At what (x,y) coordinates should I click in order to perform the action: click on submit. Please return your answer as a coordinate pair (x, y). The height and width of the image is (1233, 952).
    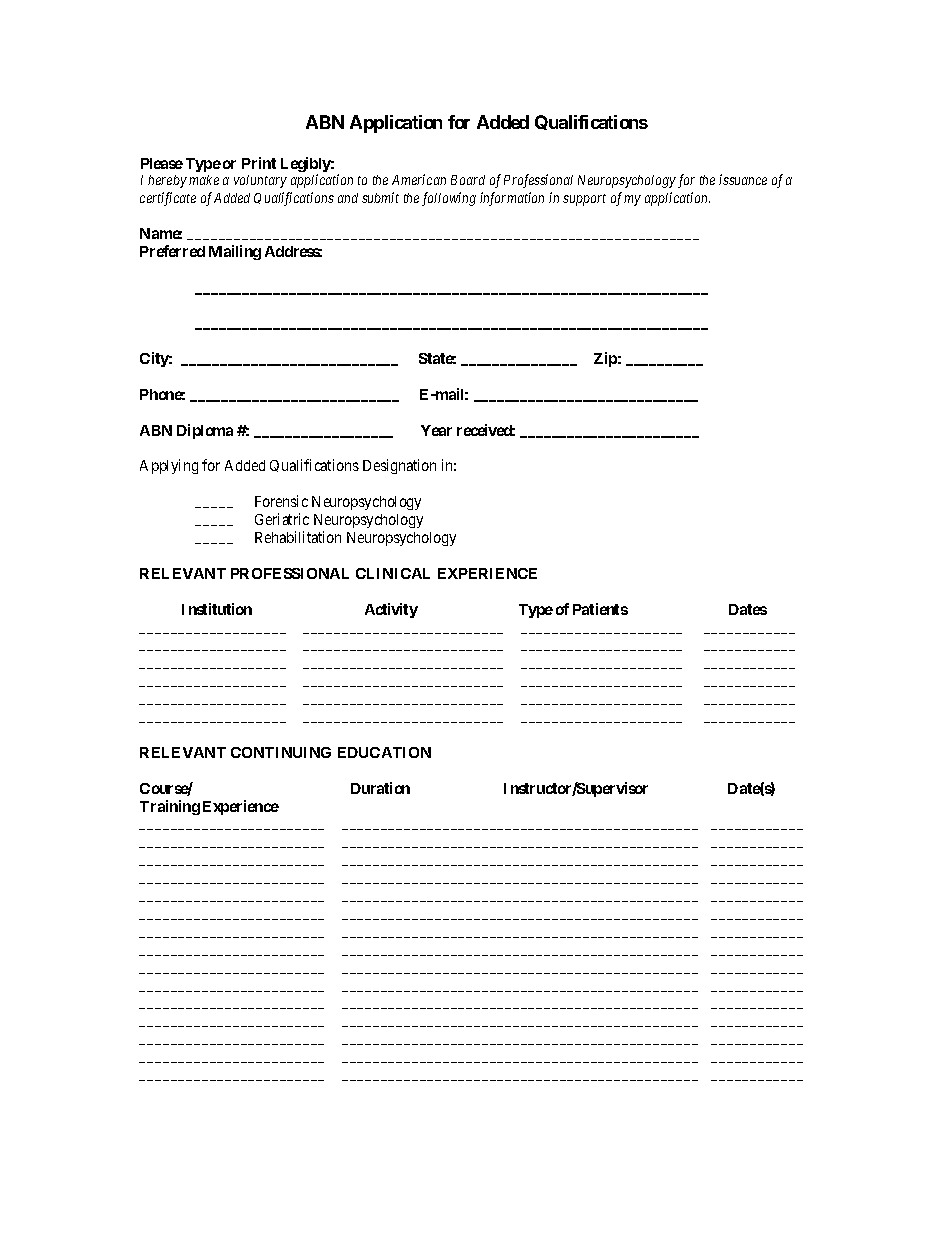
    Looking at the image, I should click on (380, 197).
